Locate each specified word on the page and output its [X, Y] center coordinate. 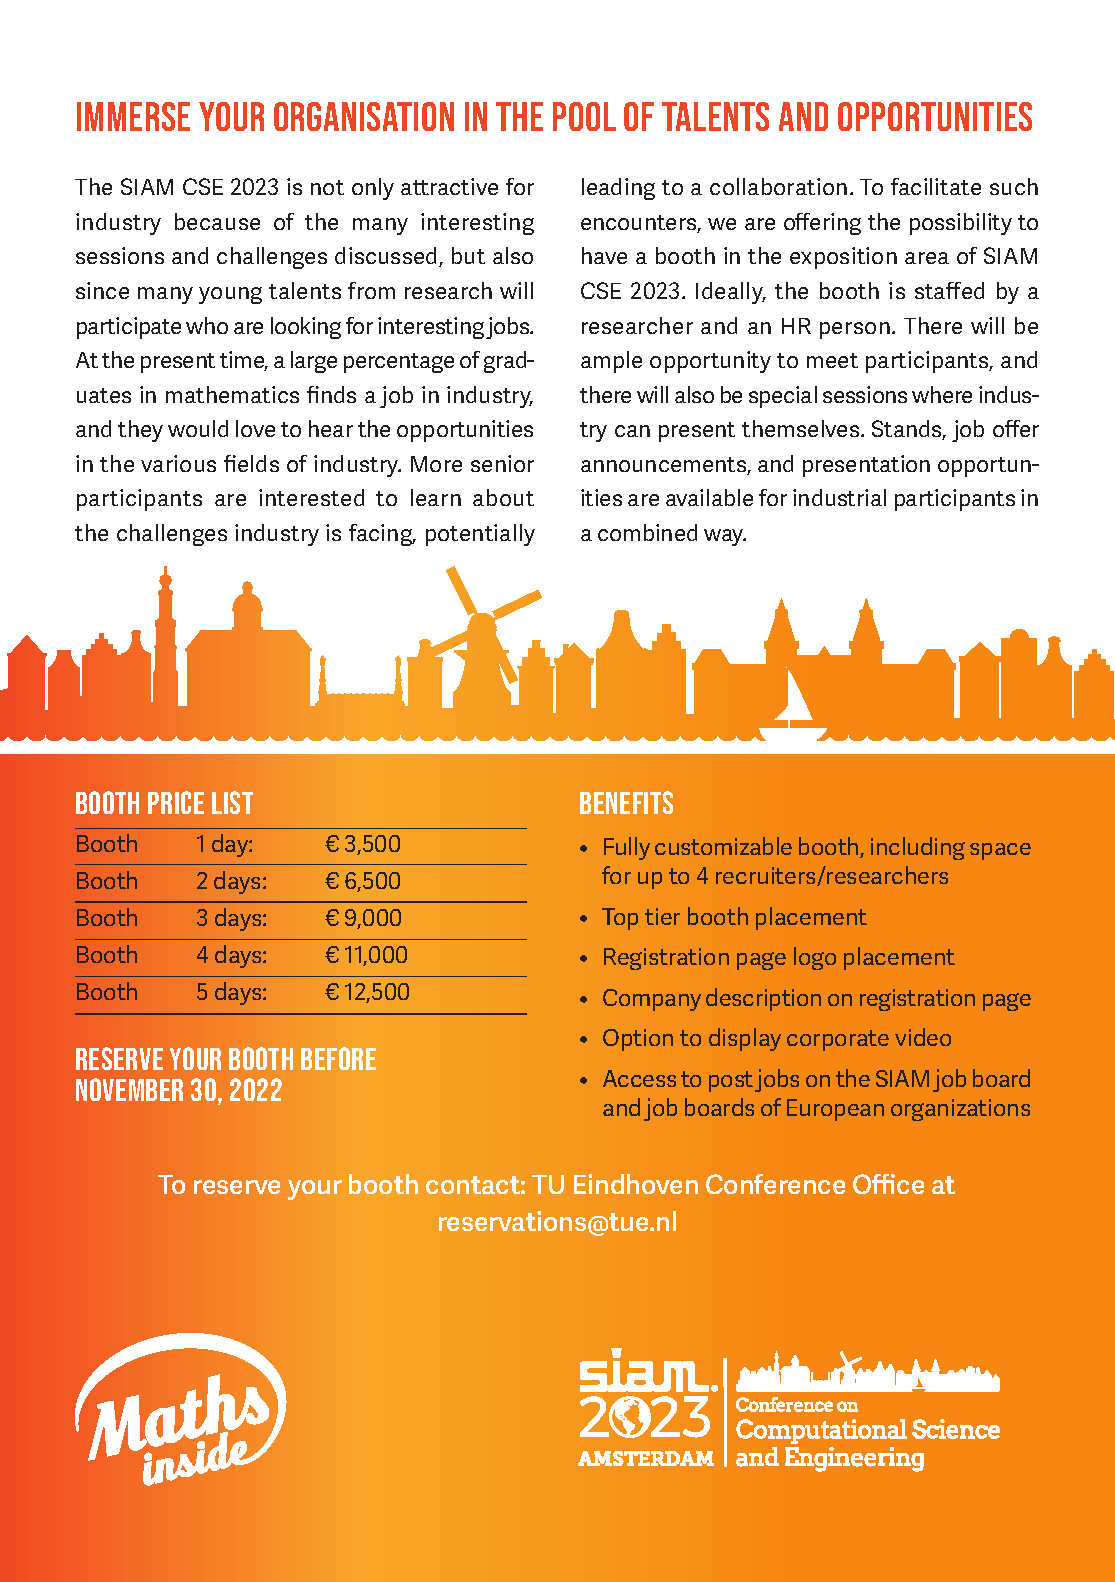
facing [382, 535]
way [725, 537]
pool [584, 116]
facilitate [936, 186]
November [129, 1089]
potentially [480, 535]
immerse [133, 116]
